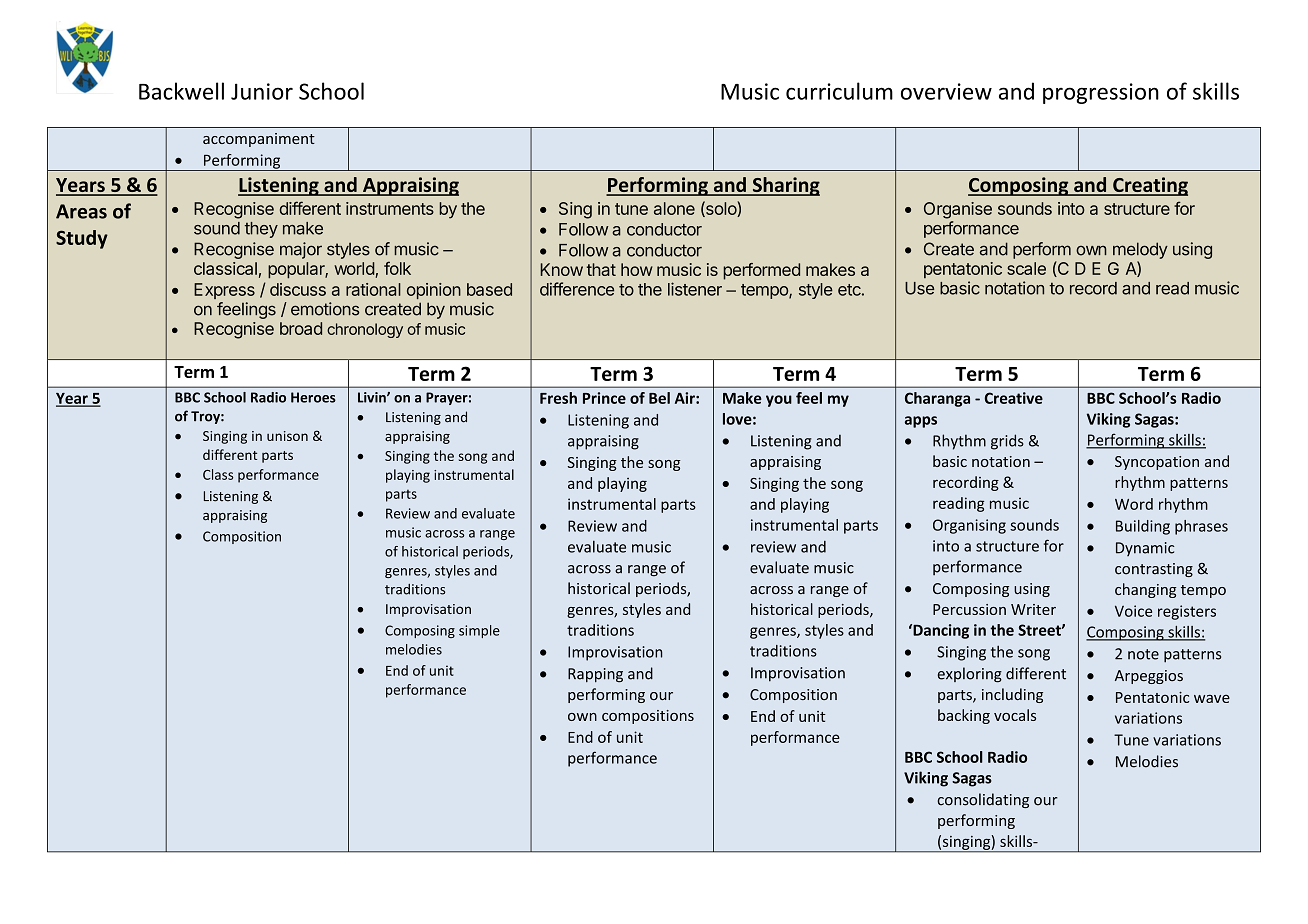 The width and height of the document is (1308, 924). I want to click on how, so click(637, 269).
